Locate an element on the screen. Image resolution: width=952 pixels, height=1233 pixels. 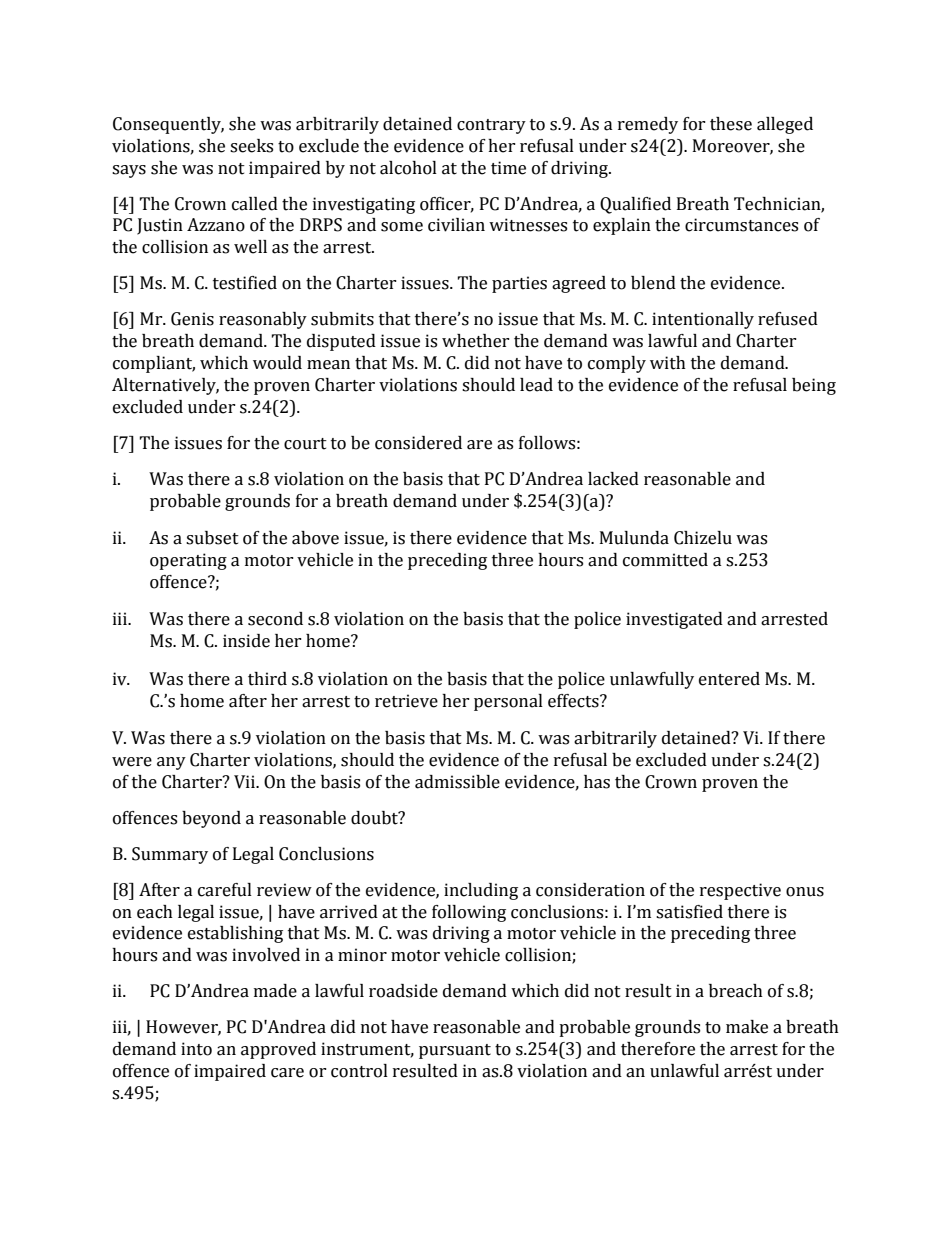
personal is located at coordinates (508, 702).
